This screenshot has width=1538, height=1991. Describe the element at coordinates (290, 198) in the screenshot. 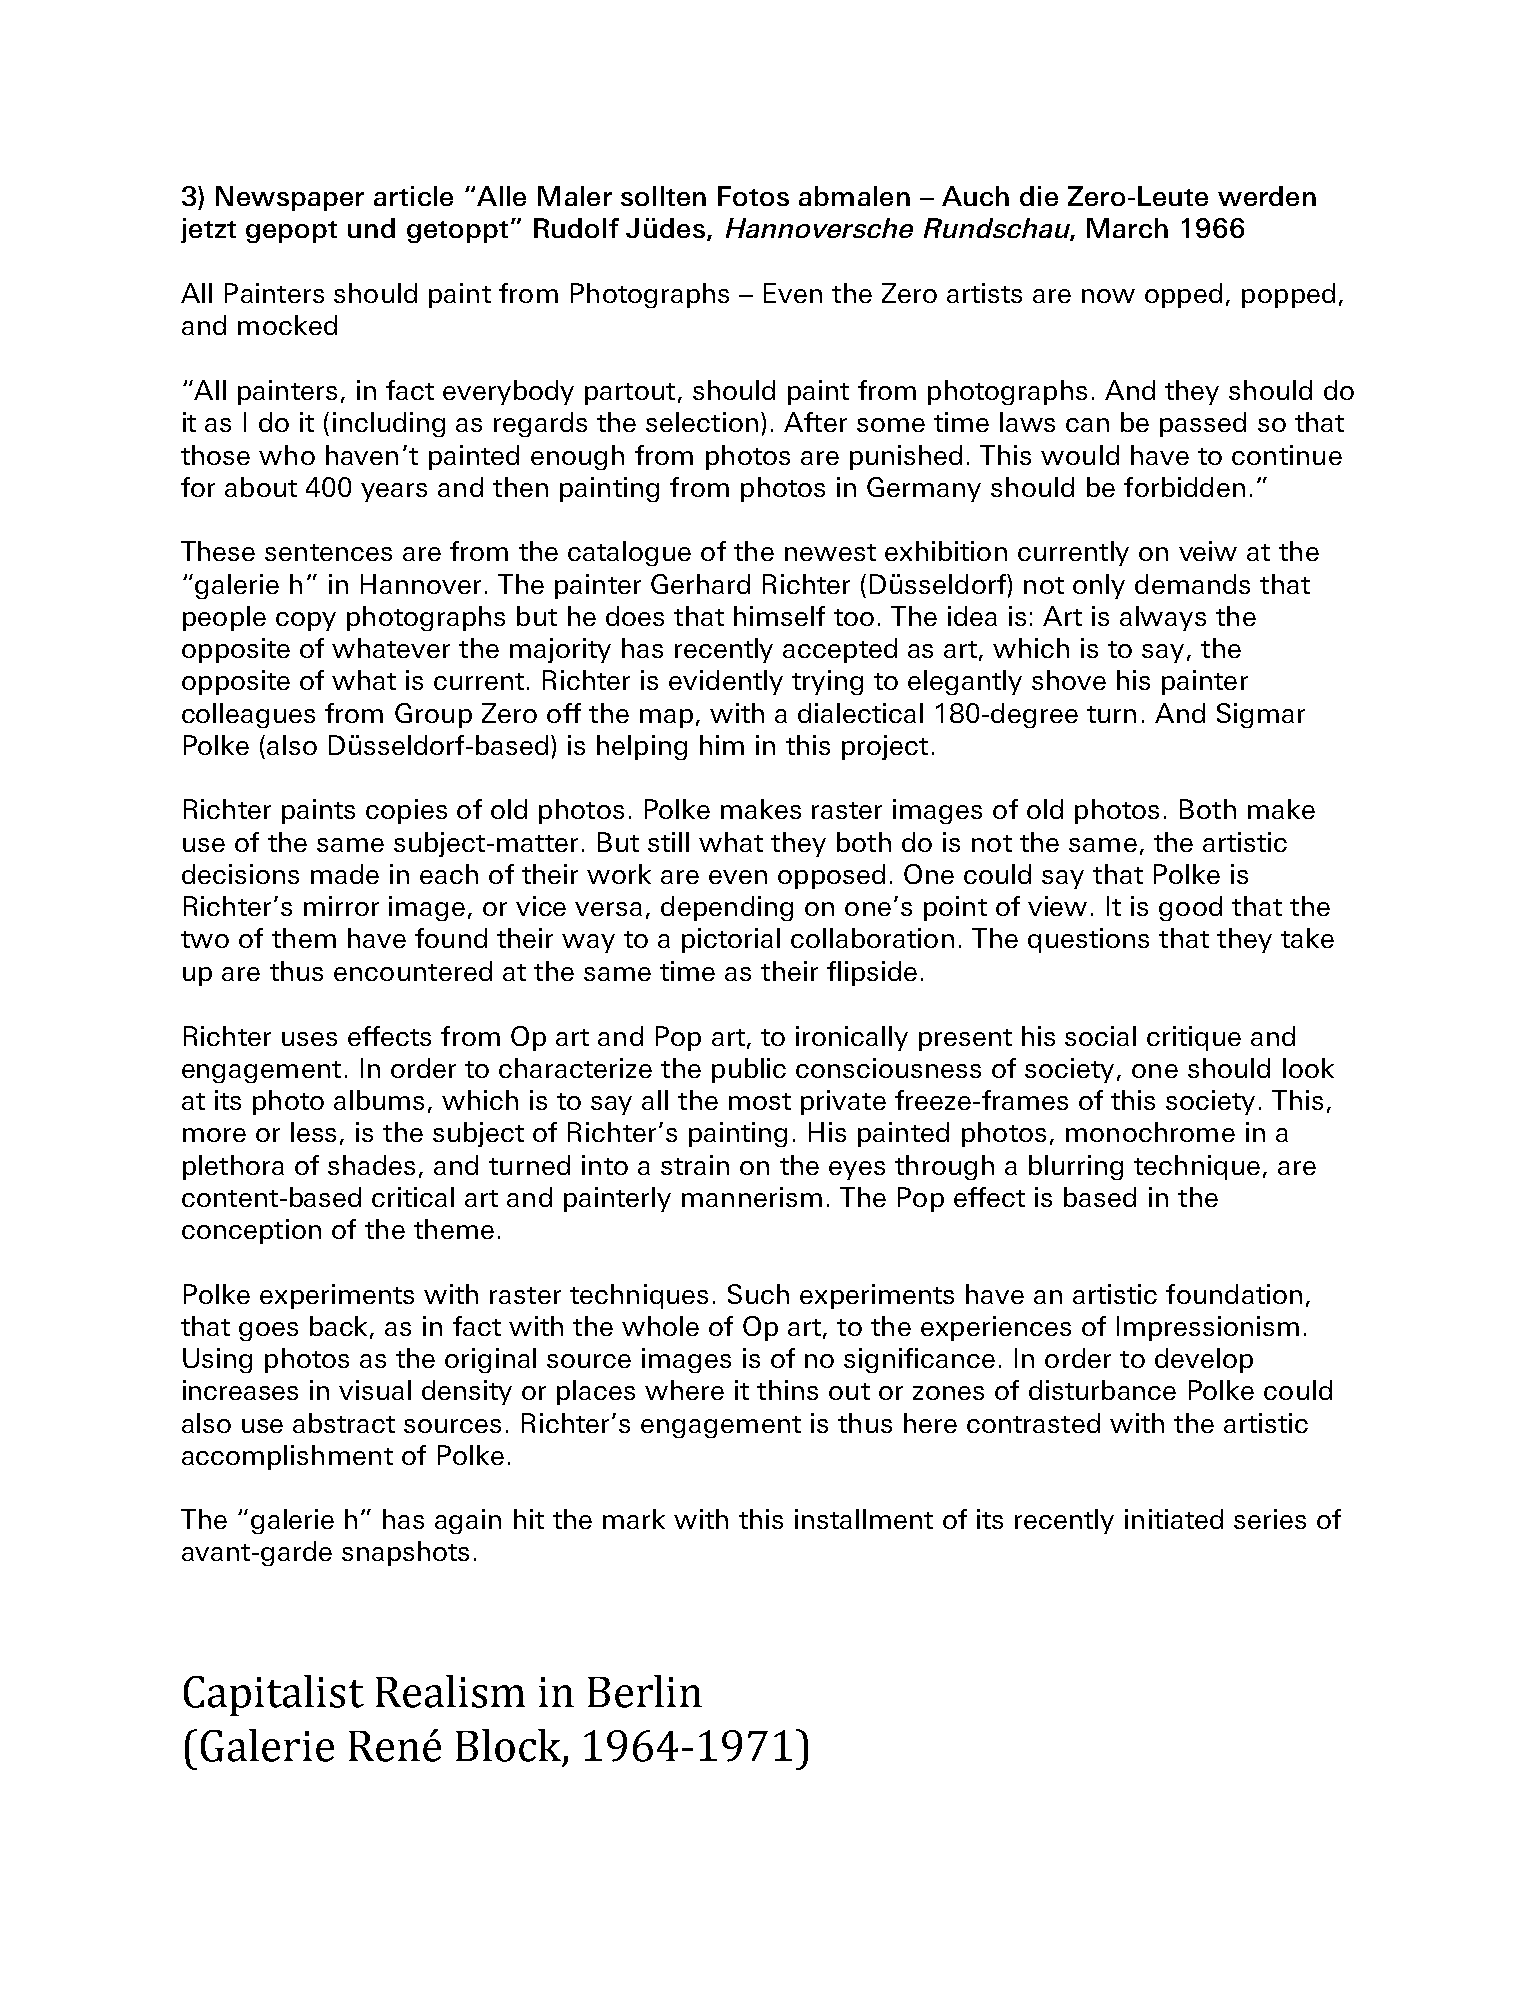

I see `Newspaper` at that location.
